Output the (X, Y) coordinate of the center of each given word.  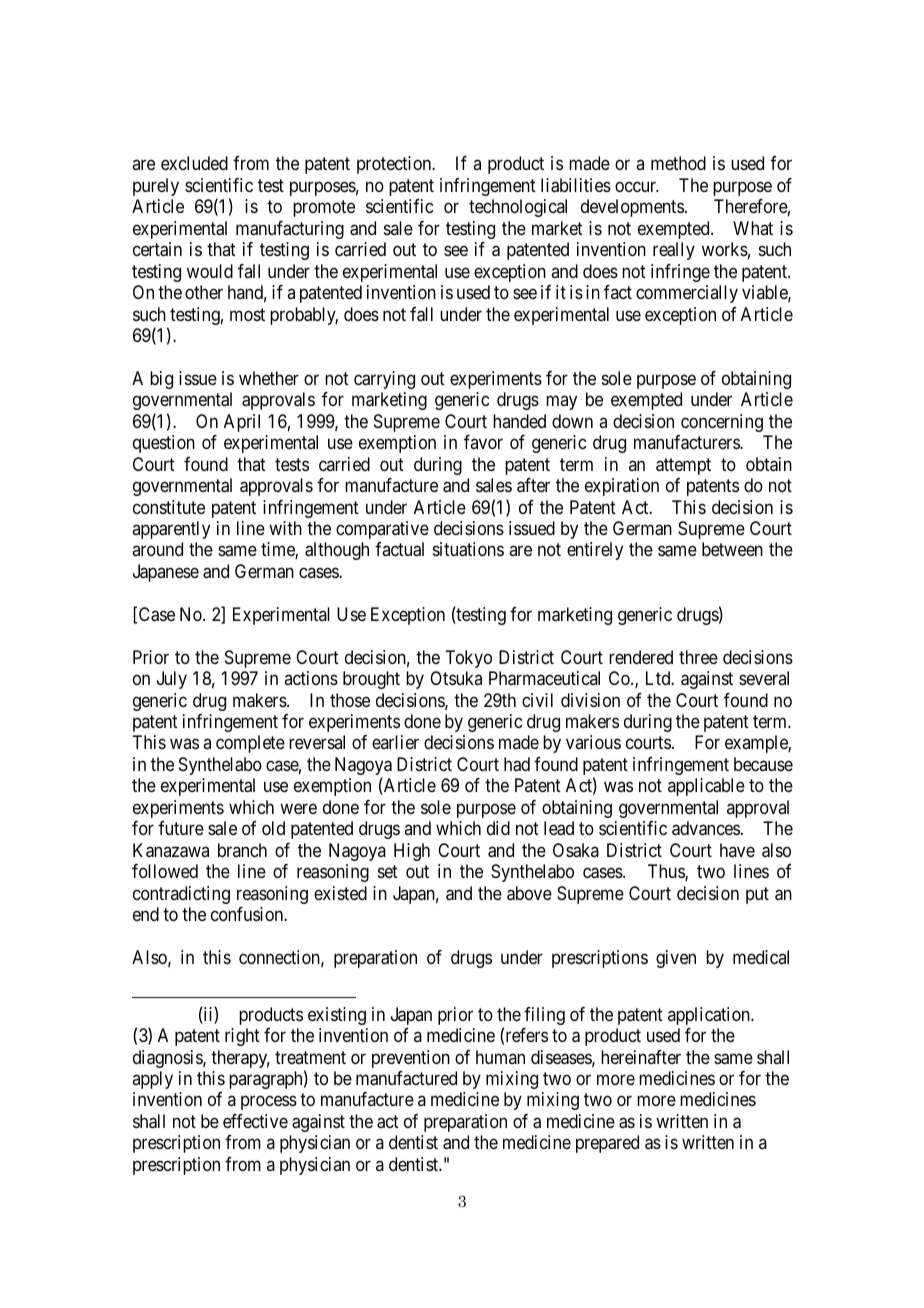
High (412, 852)
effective (255, 1121)
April (242, 423)
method (678, 163)
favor (483, 442)
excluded (194, 163)
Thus (667, 872)
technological (518, 208)
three (698, 657)
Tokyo (468, 659)
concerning (722, 423)
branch (242, 850)
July (172, 680)
